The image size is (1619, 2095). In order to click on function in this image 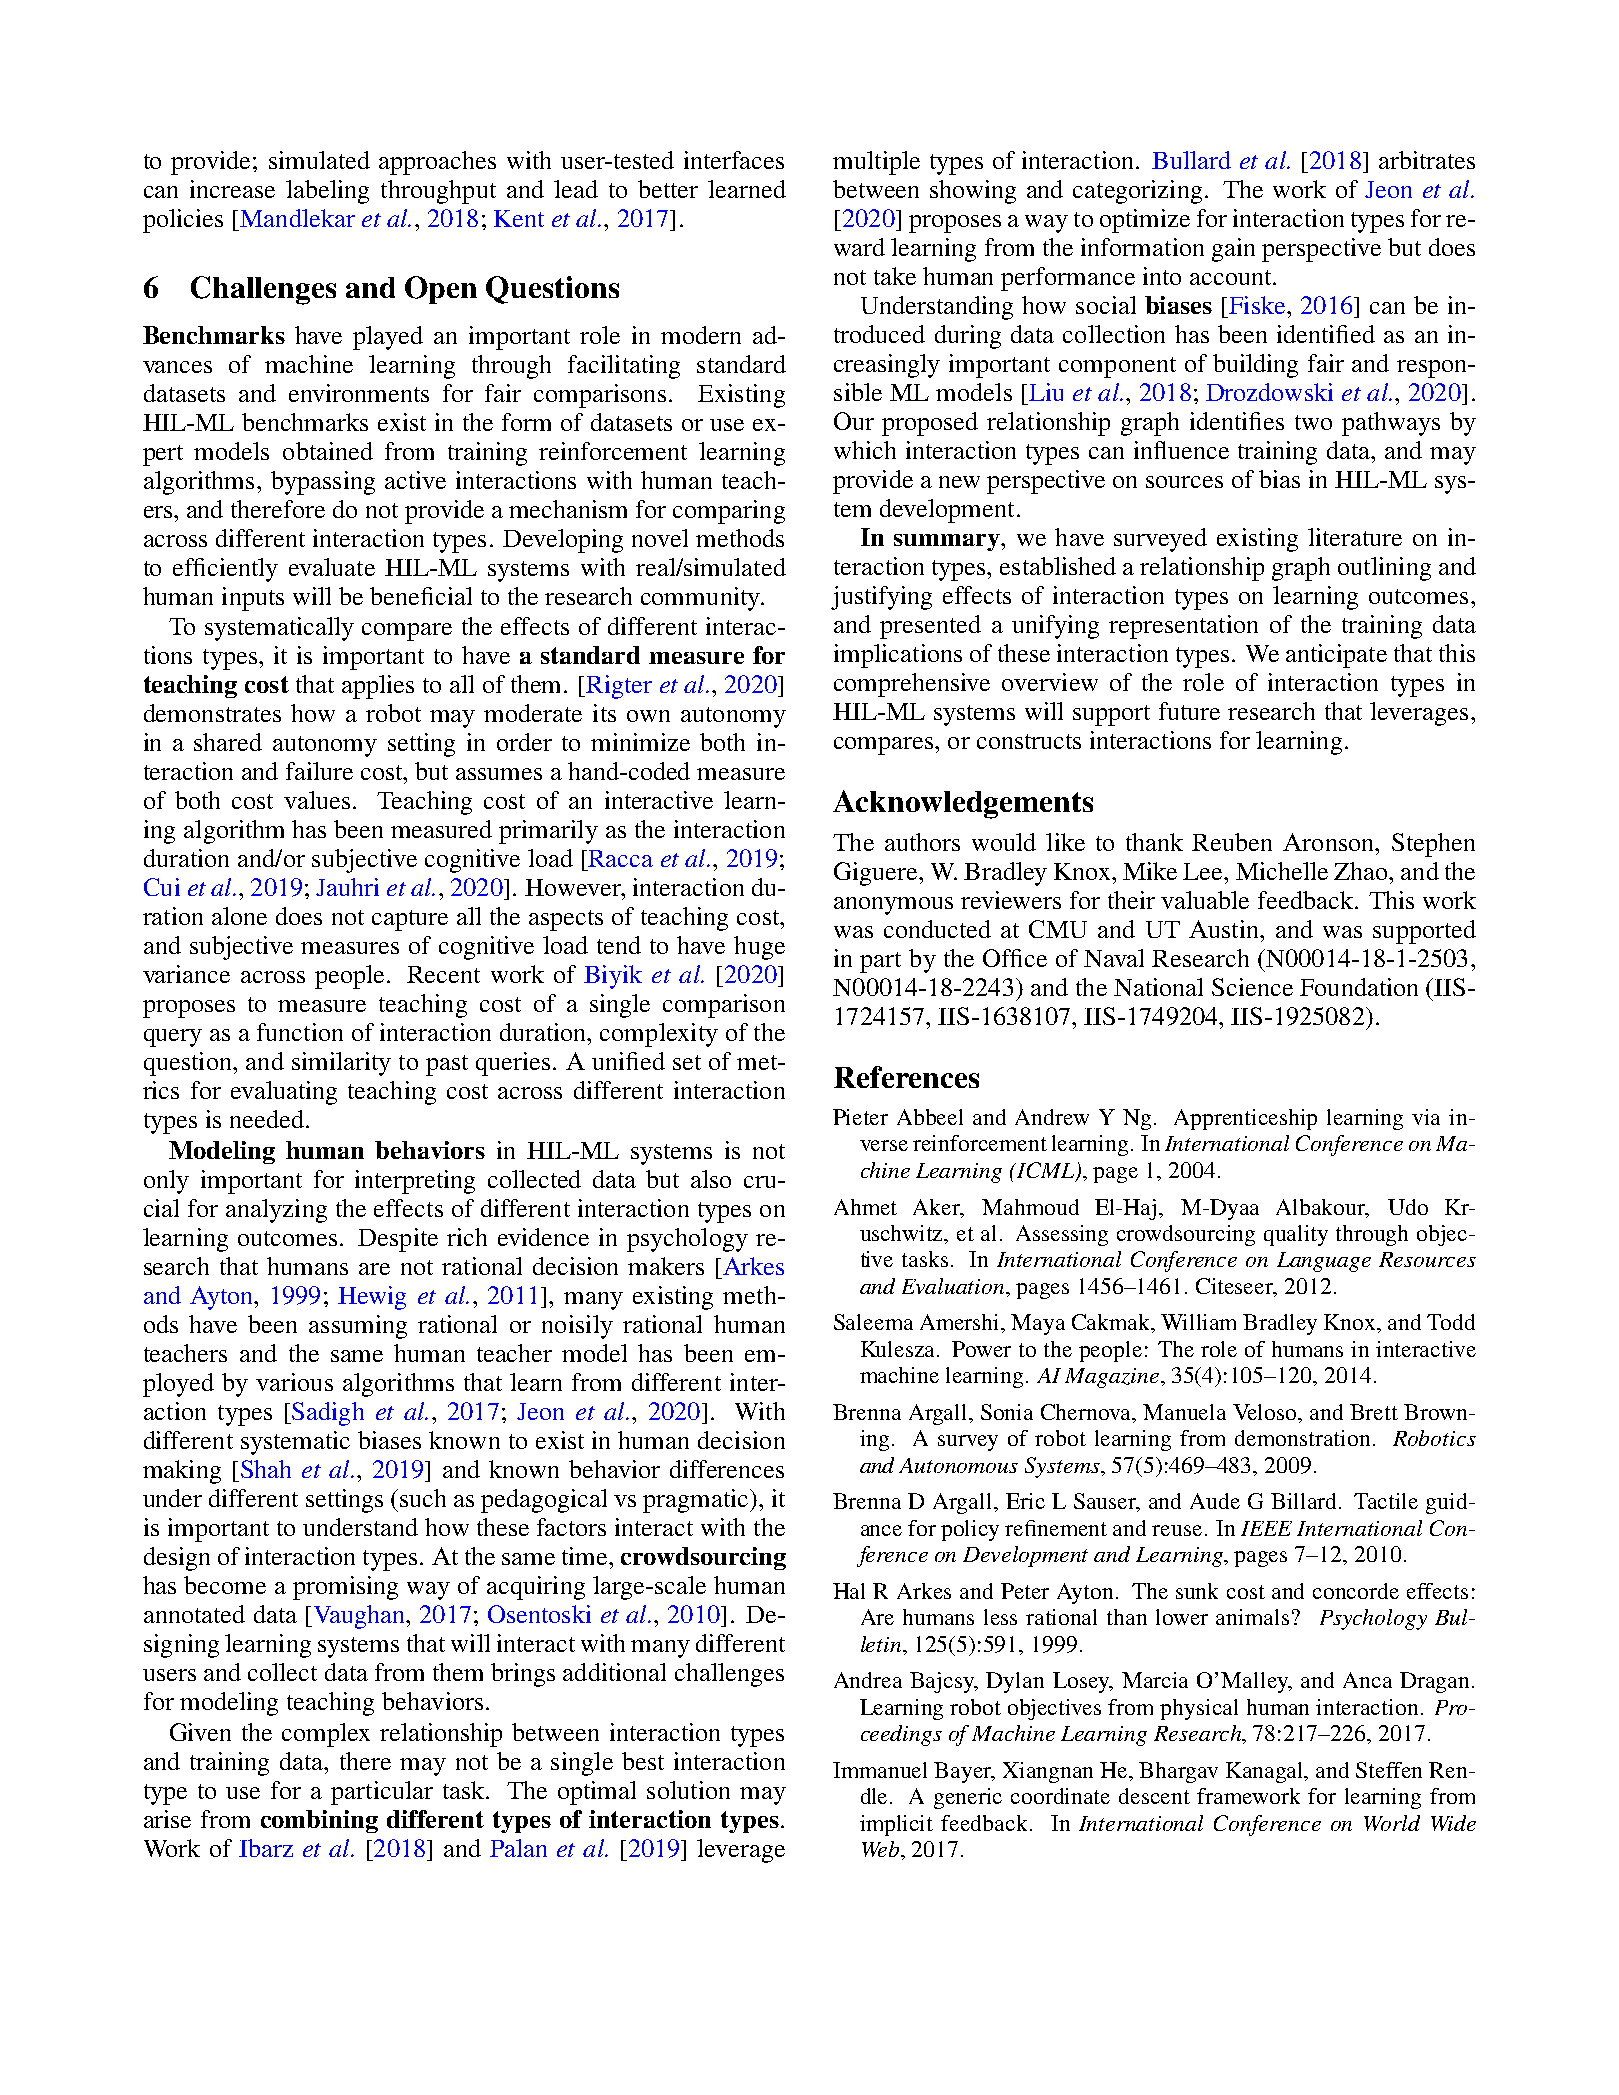, I will do `click(300, 1032)`.
